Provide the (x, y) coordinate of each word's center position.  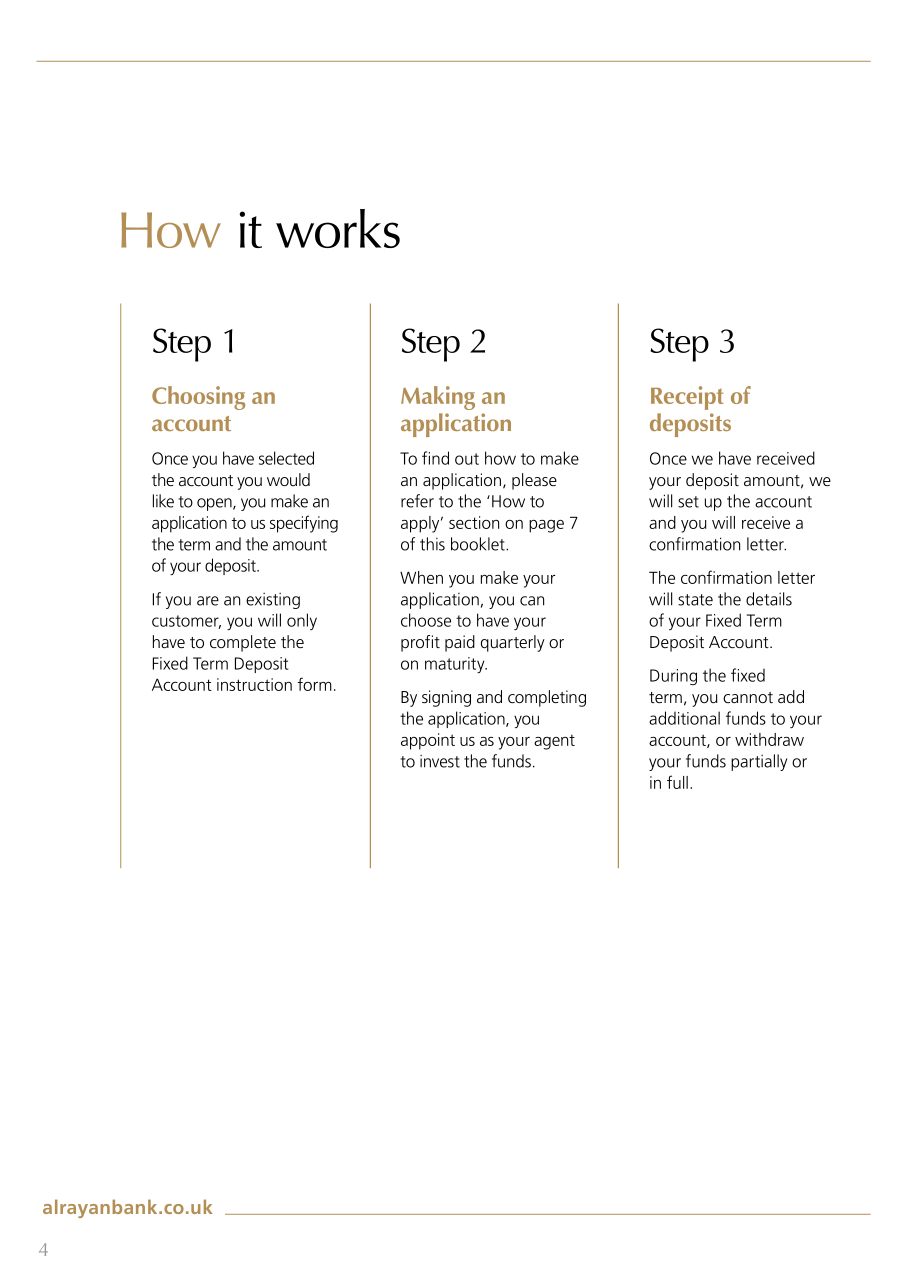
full (677, 782)
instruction (254, 684)
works (338, 228)
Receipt (687, 398)
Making (438, 398)
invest (440, 761)
